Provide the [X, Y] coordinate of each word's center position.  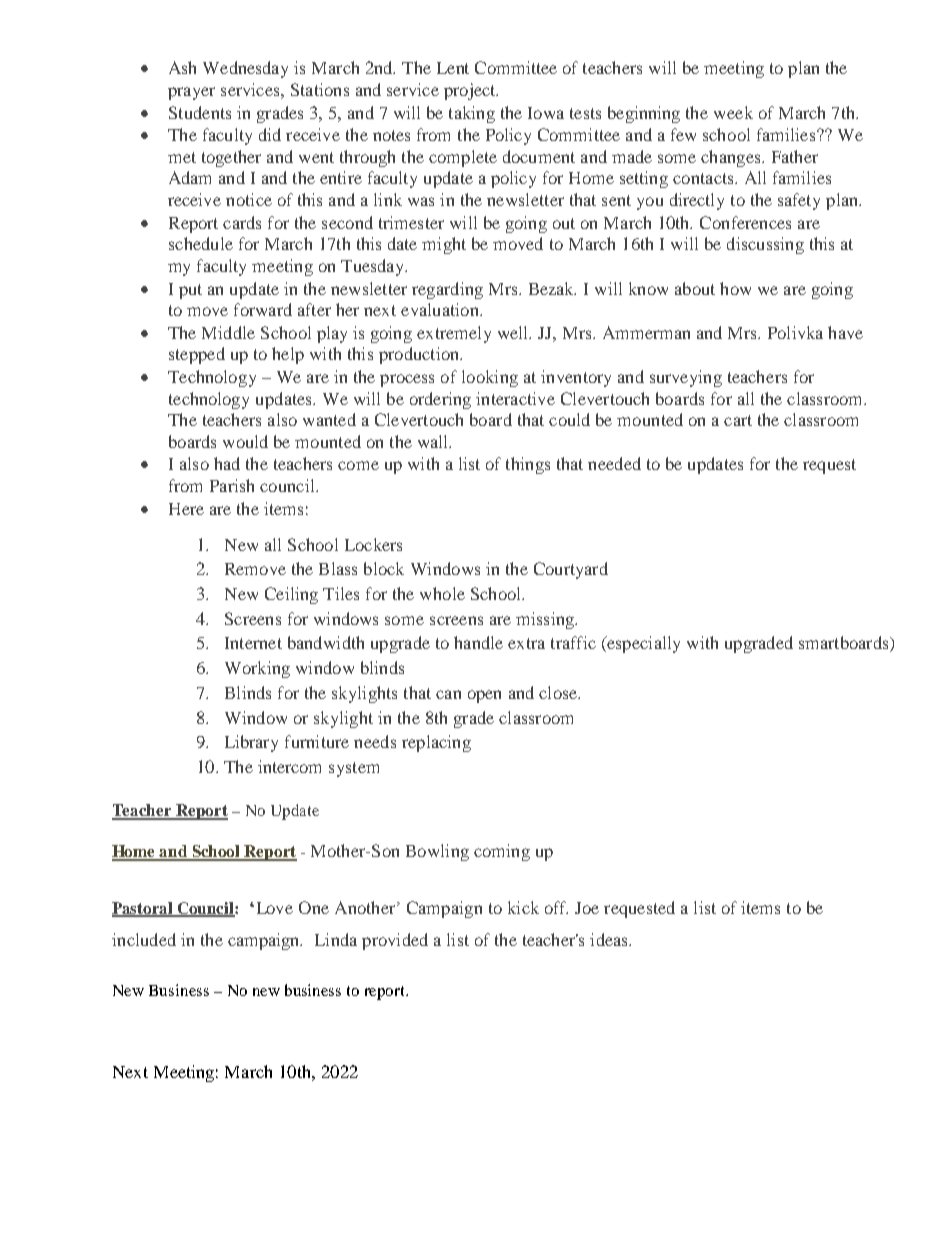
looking [490, 378]
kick [523, 907]
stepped [197, 355]
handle [478, 642]
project [471, 91]
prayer [191, 93]
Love [273, 908]
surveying [686, 378]
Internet [253, 643]
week [733, 112]
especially [642, 644]
